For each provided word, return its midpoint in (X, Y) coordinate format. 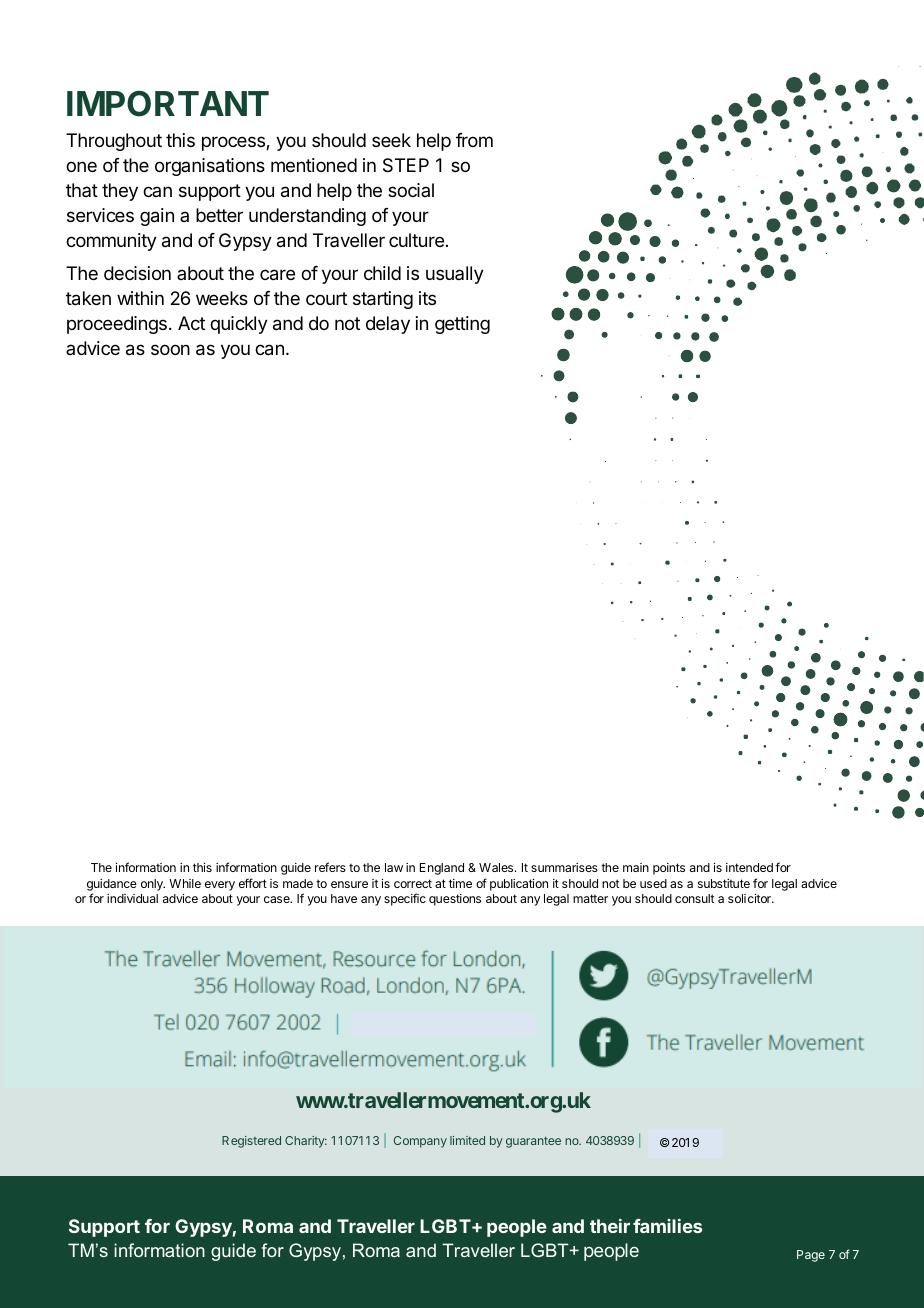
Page (811, 1256)
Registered (251, 1142)
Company (420, 1142)
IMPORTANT (168, 103)
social (411, 190)
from (474, 140)
